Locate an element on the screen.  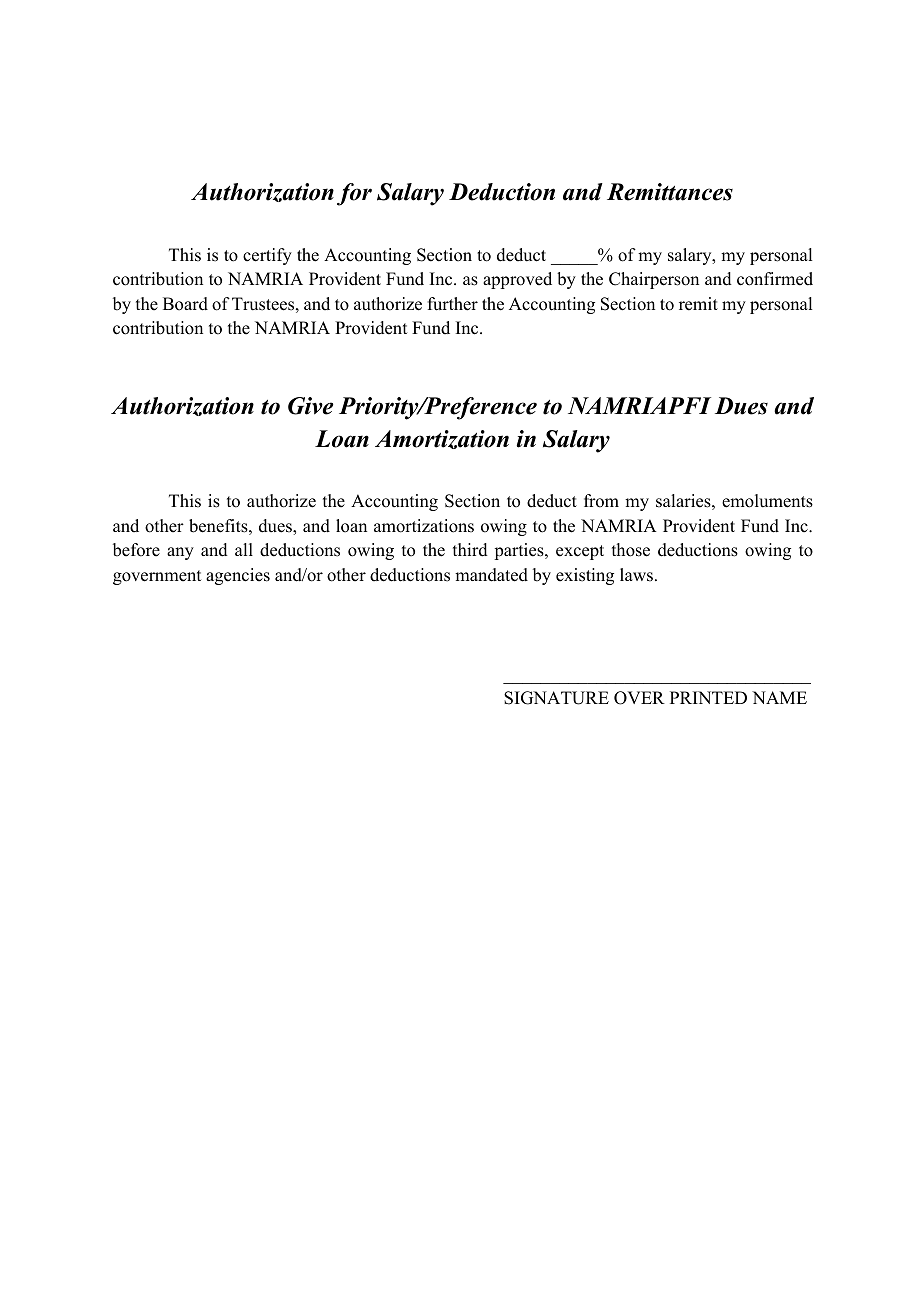
third is located at coordinates (470, 550).
